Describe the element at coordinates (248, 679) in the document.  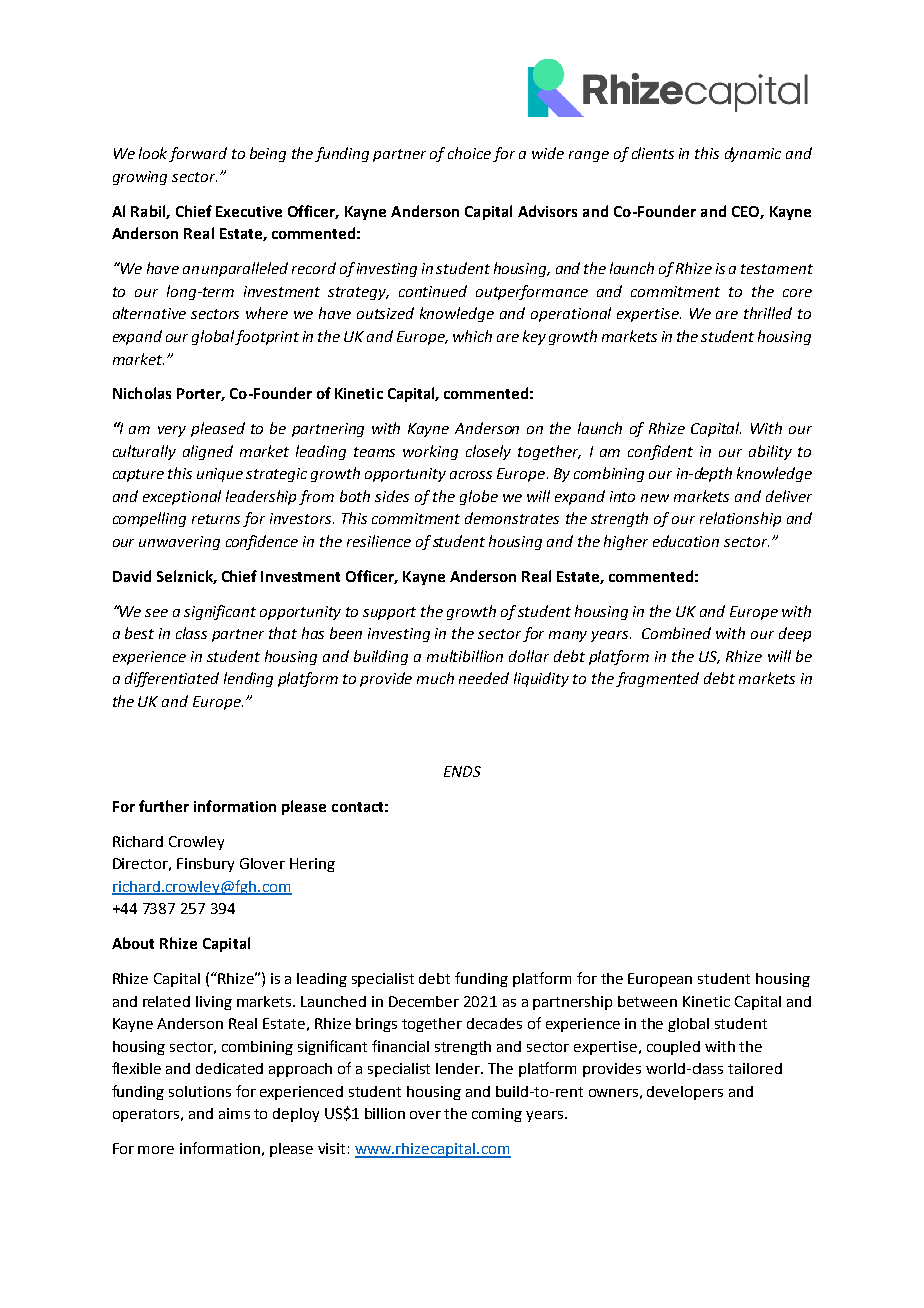
I see `lending` at that location.
